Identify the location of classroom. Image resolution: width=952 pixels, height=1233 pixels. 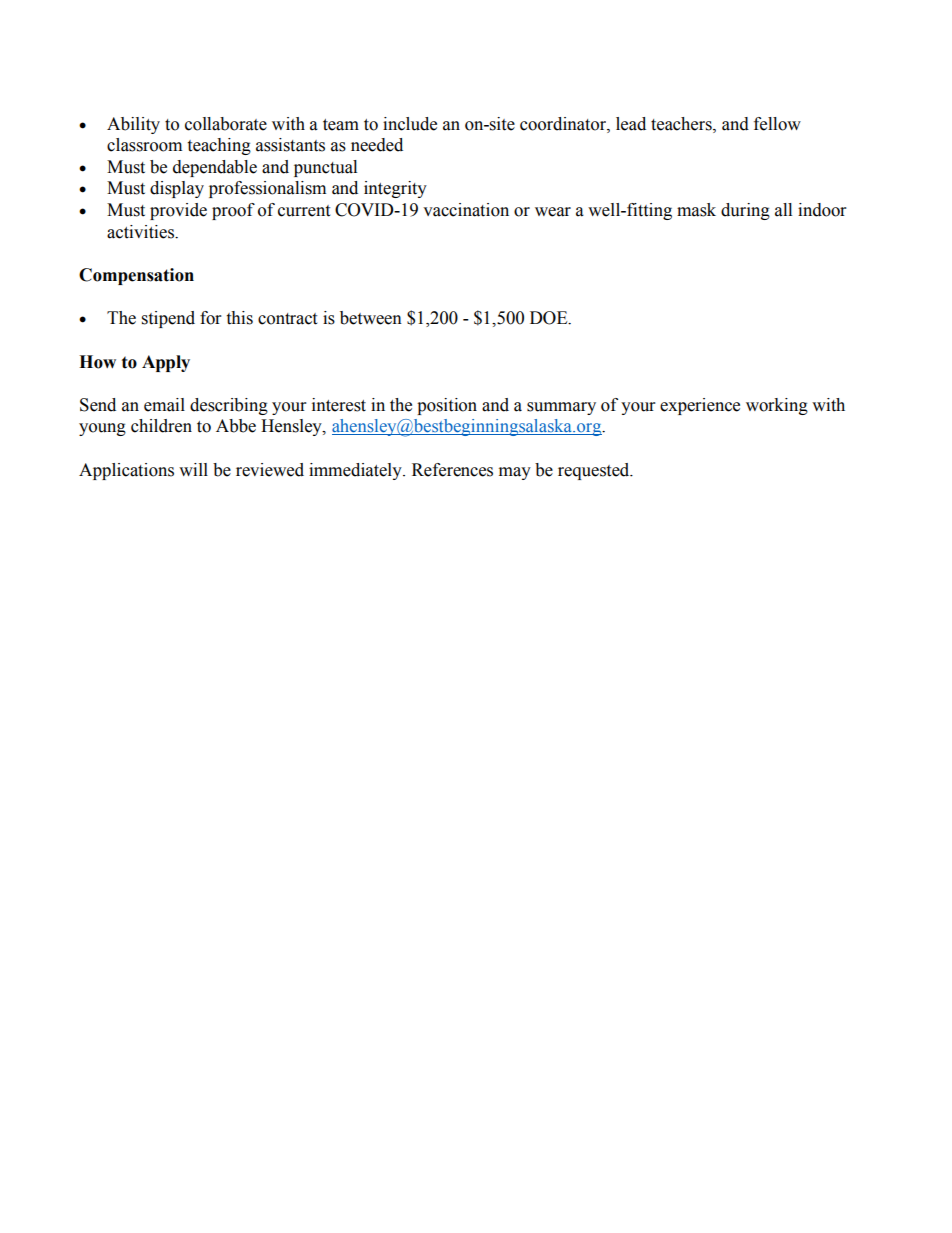
(144, 145).
